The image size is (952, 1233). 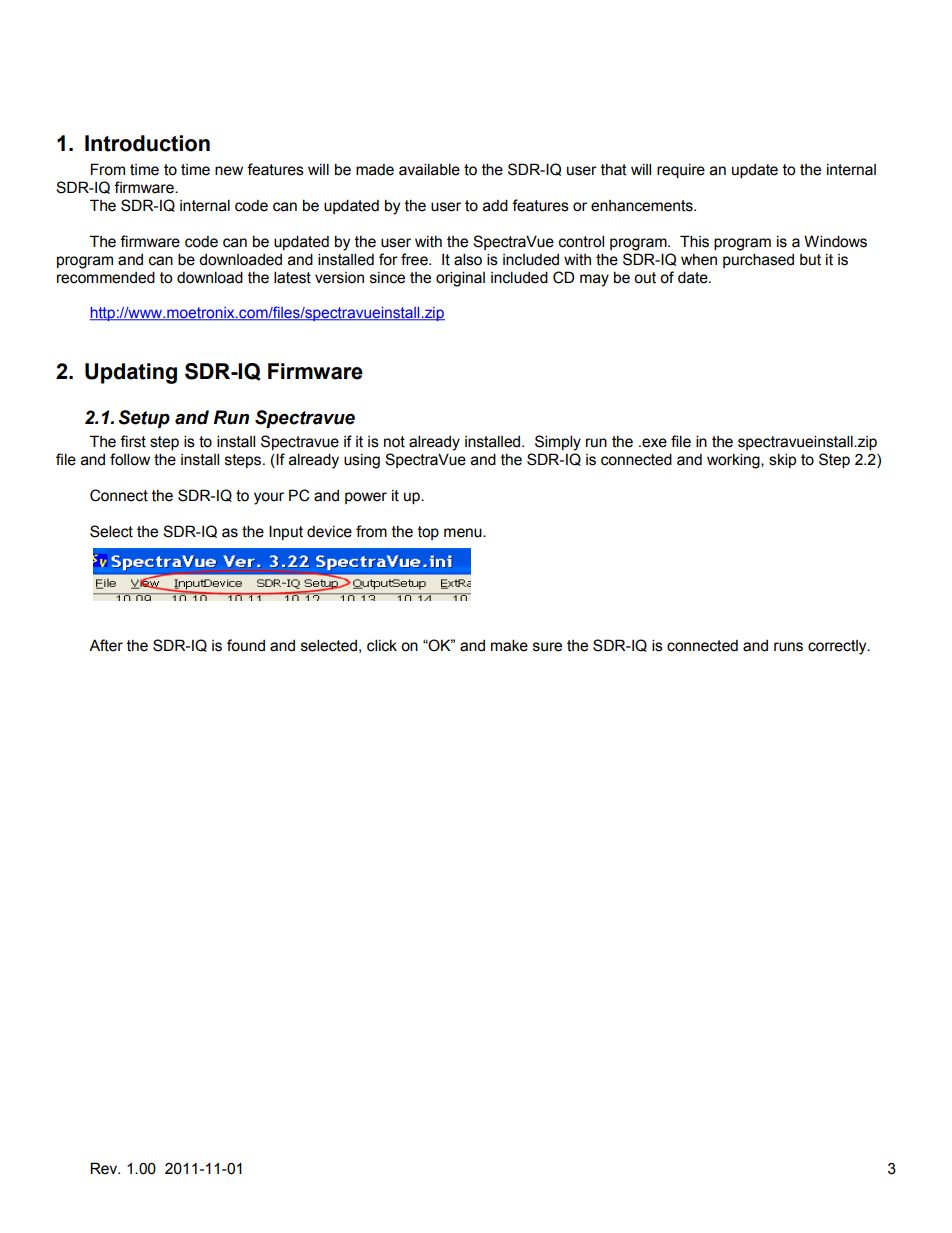 What do you see at coordinates (547, 647) in the screenshot?
I see `sure` at bounding box center [547, 647].
